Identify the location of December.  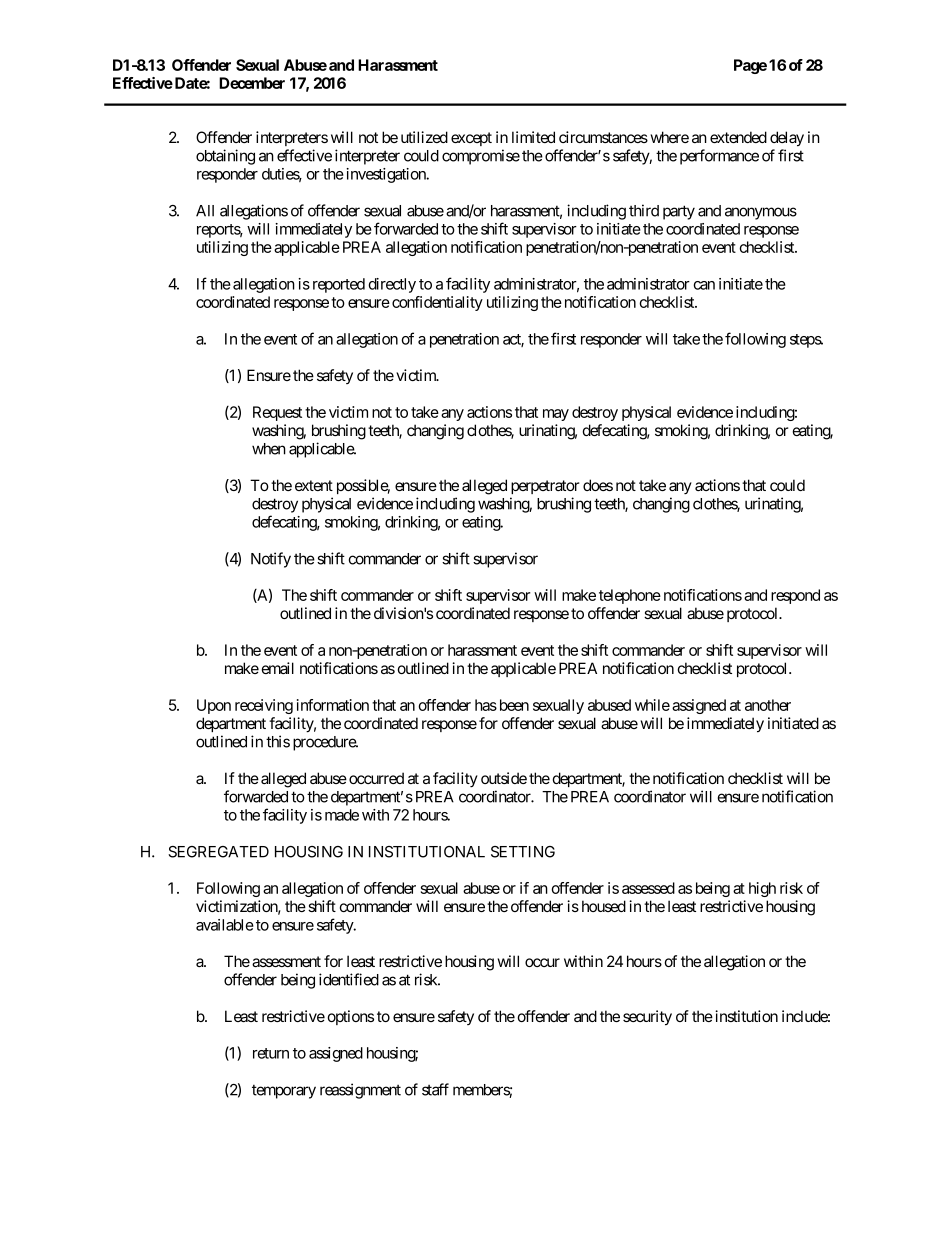
(252, 83).
